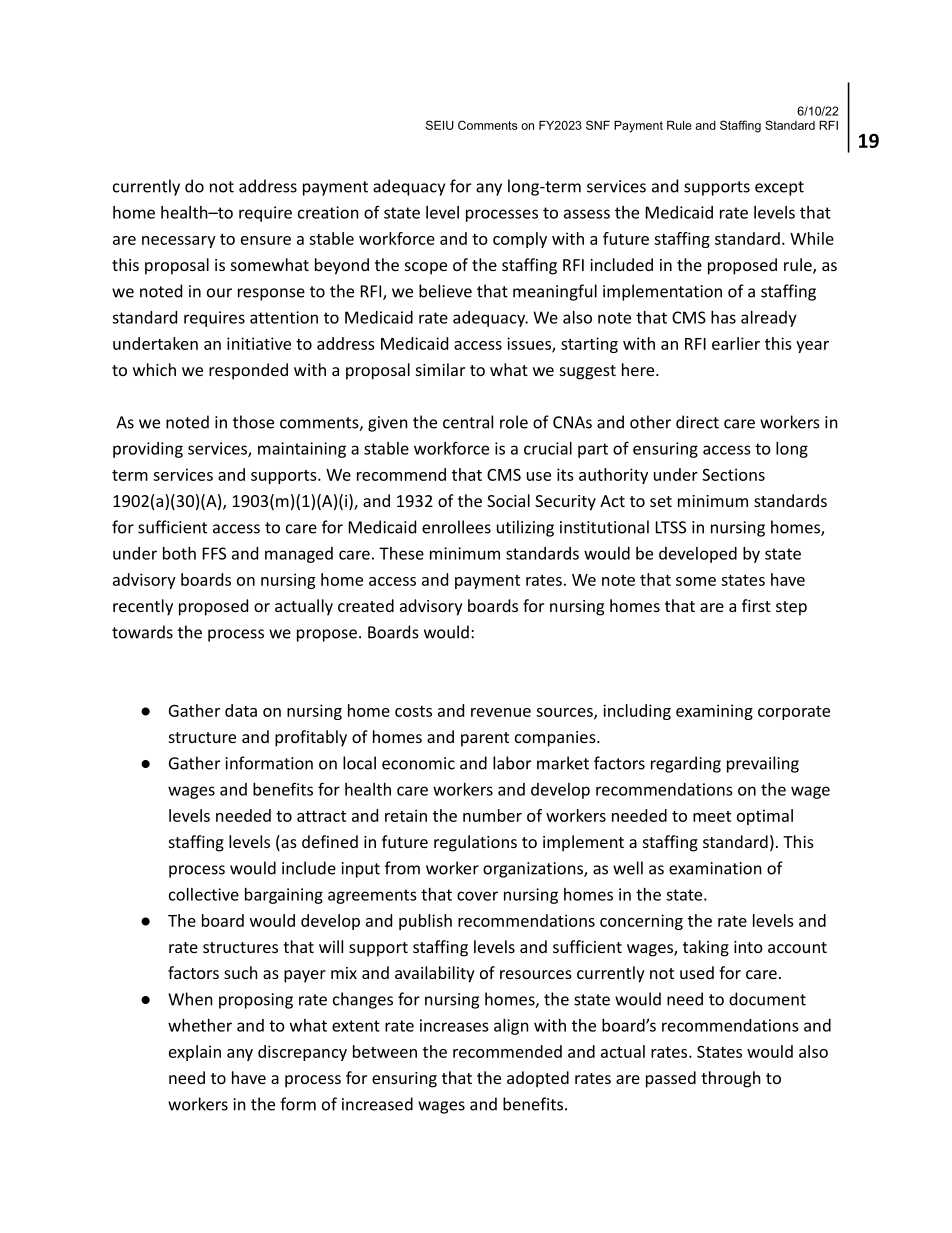 The height and width of the document is (1233, 952). What do you see at coordinates (366, 605) in the document?
I see `created` at bounding box center [366, 605].
